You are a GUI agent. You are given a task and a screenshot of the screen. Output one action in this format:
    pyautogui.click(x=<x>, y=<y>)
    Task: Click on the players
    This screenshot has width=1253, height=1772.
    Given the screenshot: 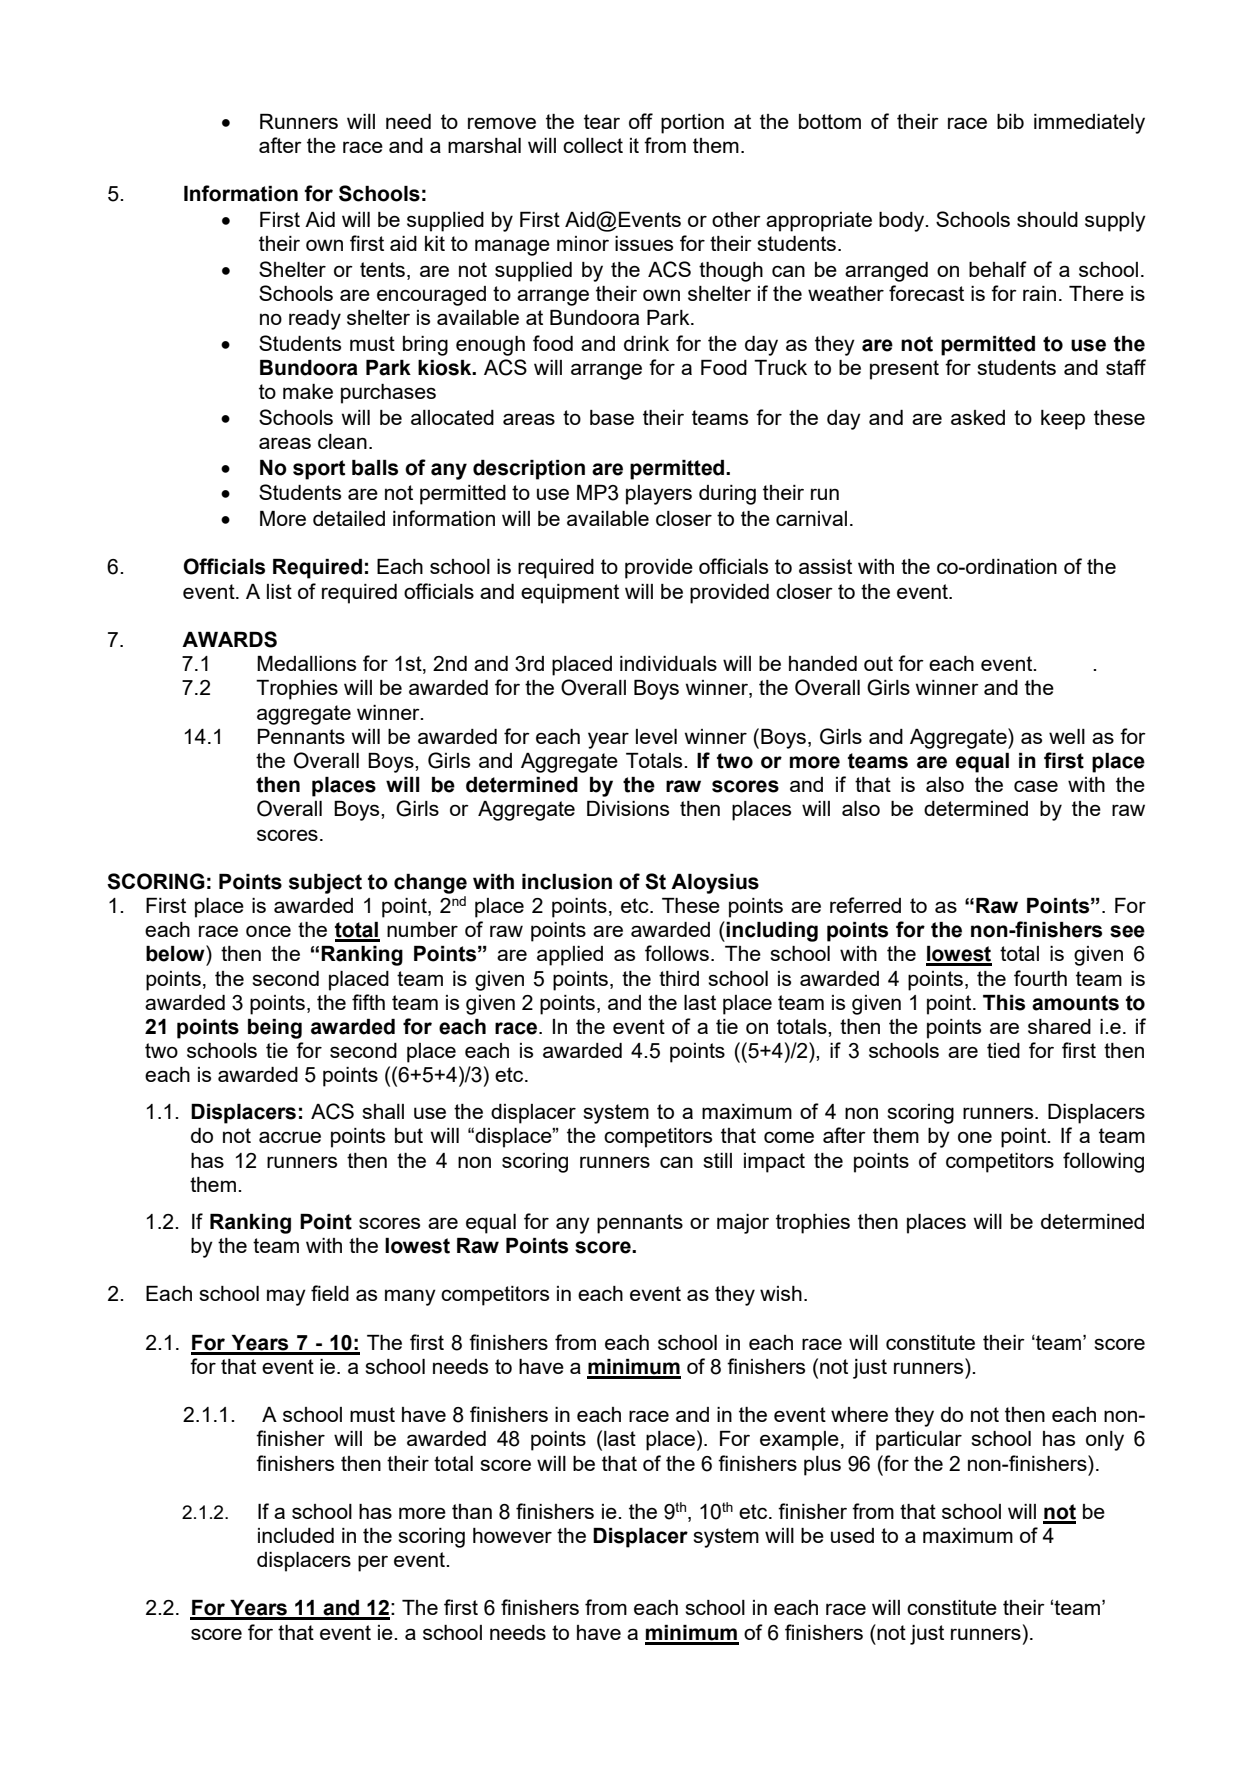 What is the action you would take?
    pyautogui.click(x=659, y=495)
